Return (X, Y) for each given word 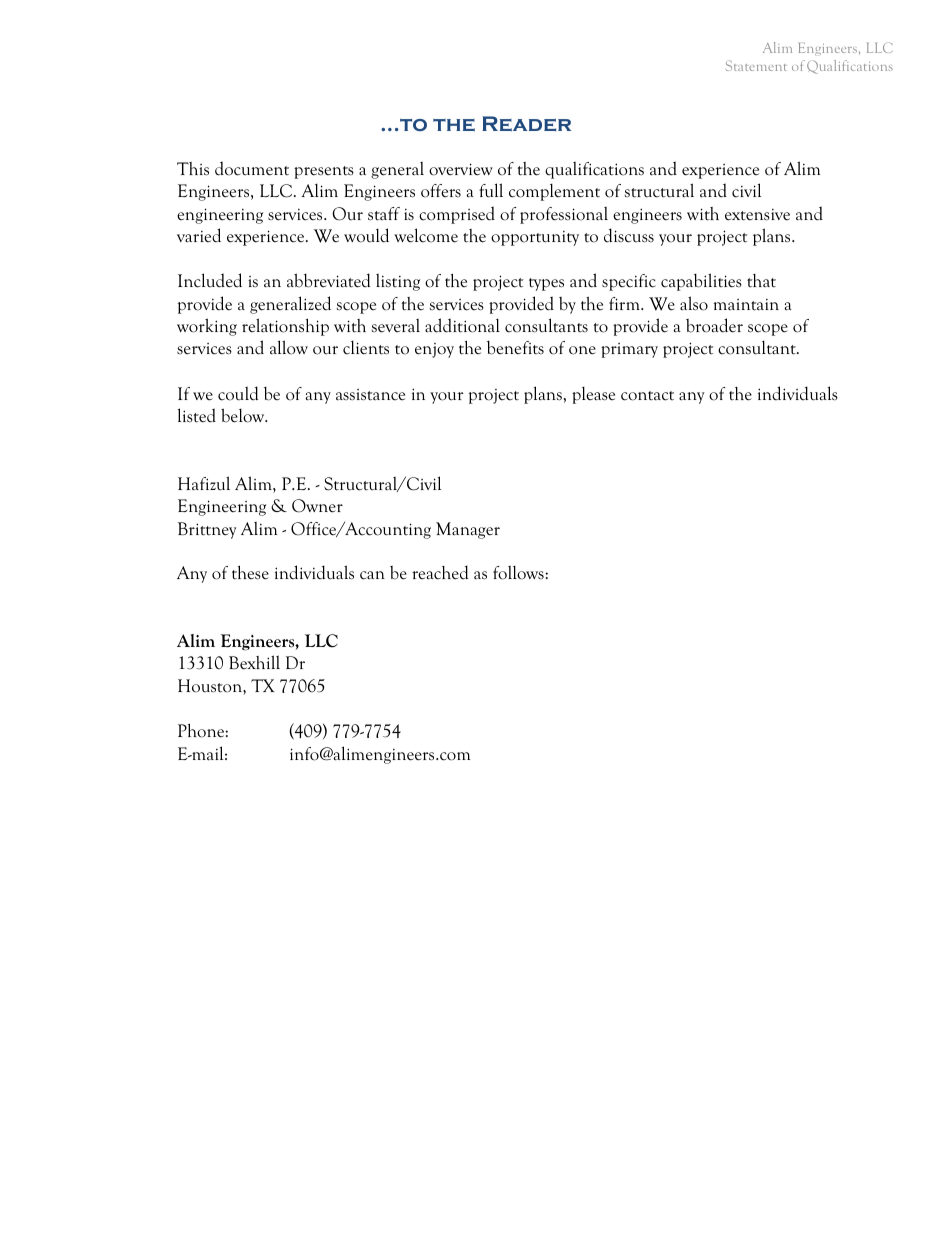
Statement (756, 65)
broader (714, 325)
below (244, 415)
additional (462, 325)
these (250, 573)
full (491, 190)
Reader (526, 124)
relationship (285, 327)
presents (324, 172)
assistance (370, 395)
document (252, 168)
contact (647, 396)
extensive (757, 215)
